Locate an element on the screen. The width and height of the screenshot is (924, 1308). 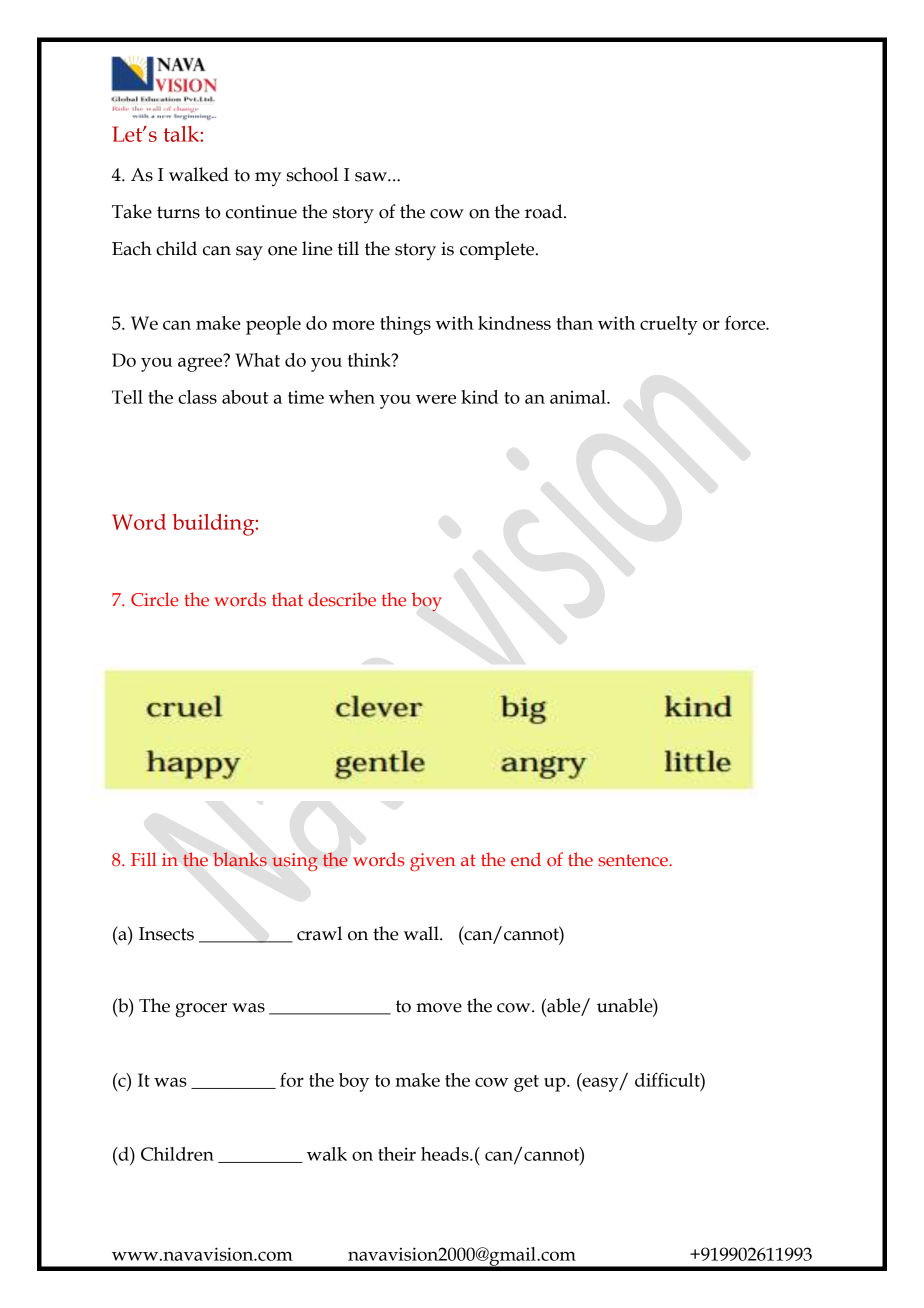
Circle is located at coordinates (155, 599).
